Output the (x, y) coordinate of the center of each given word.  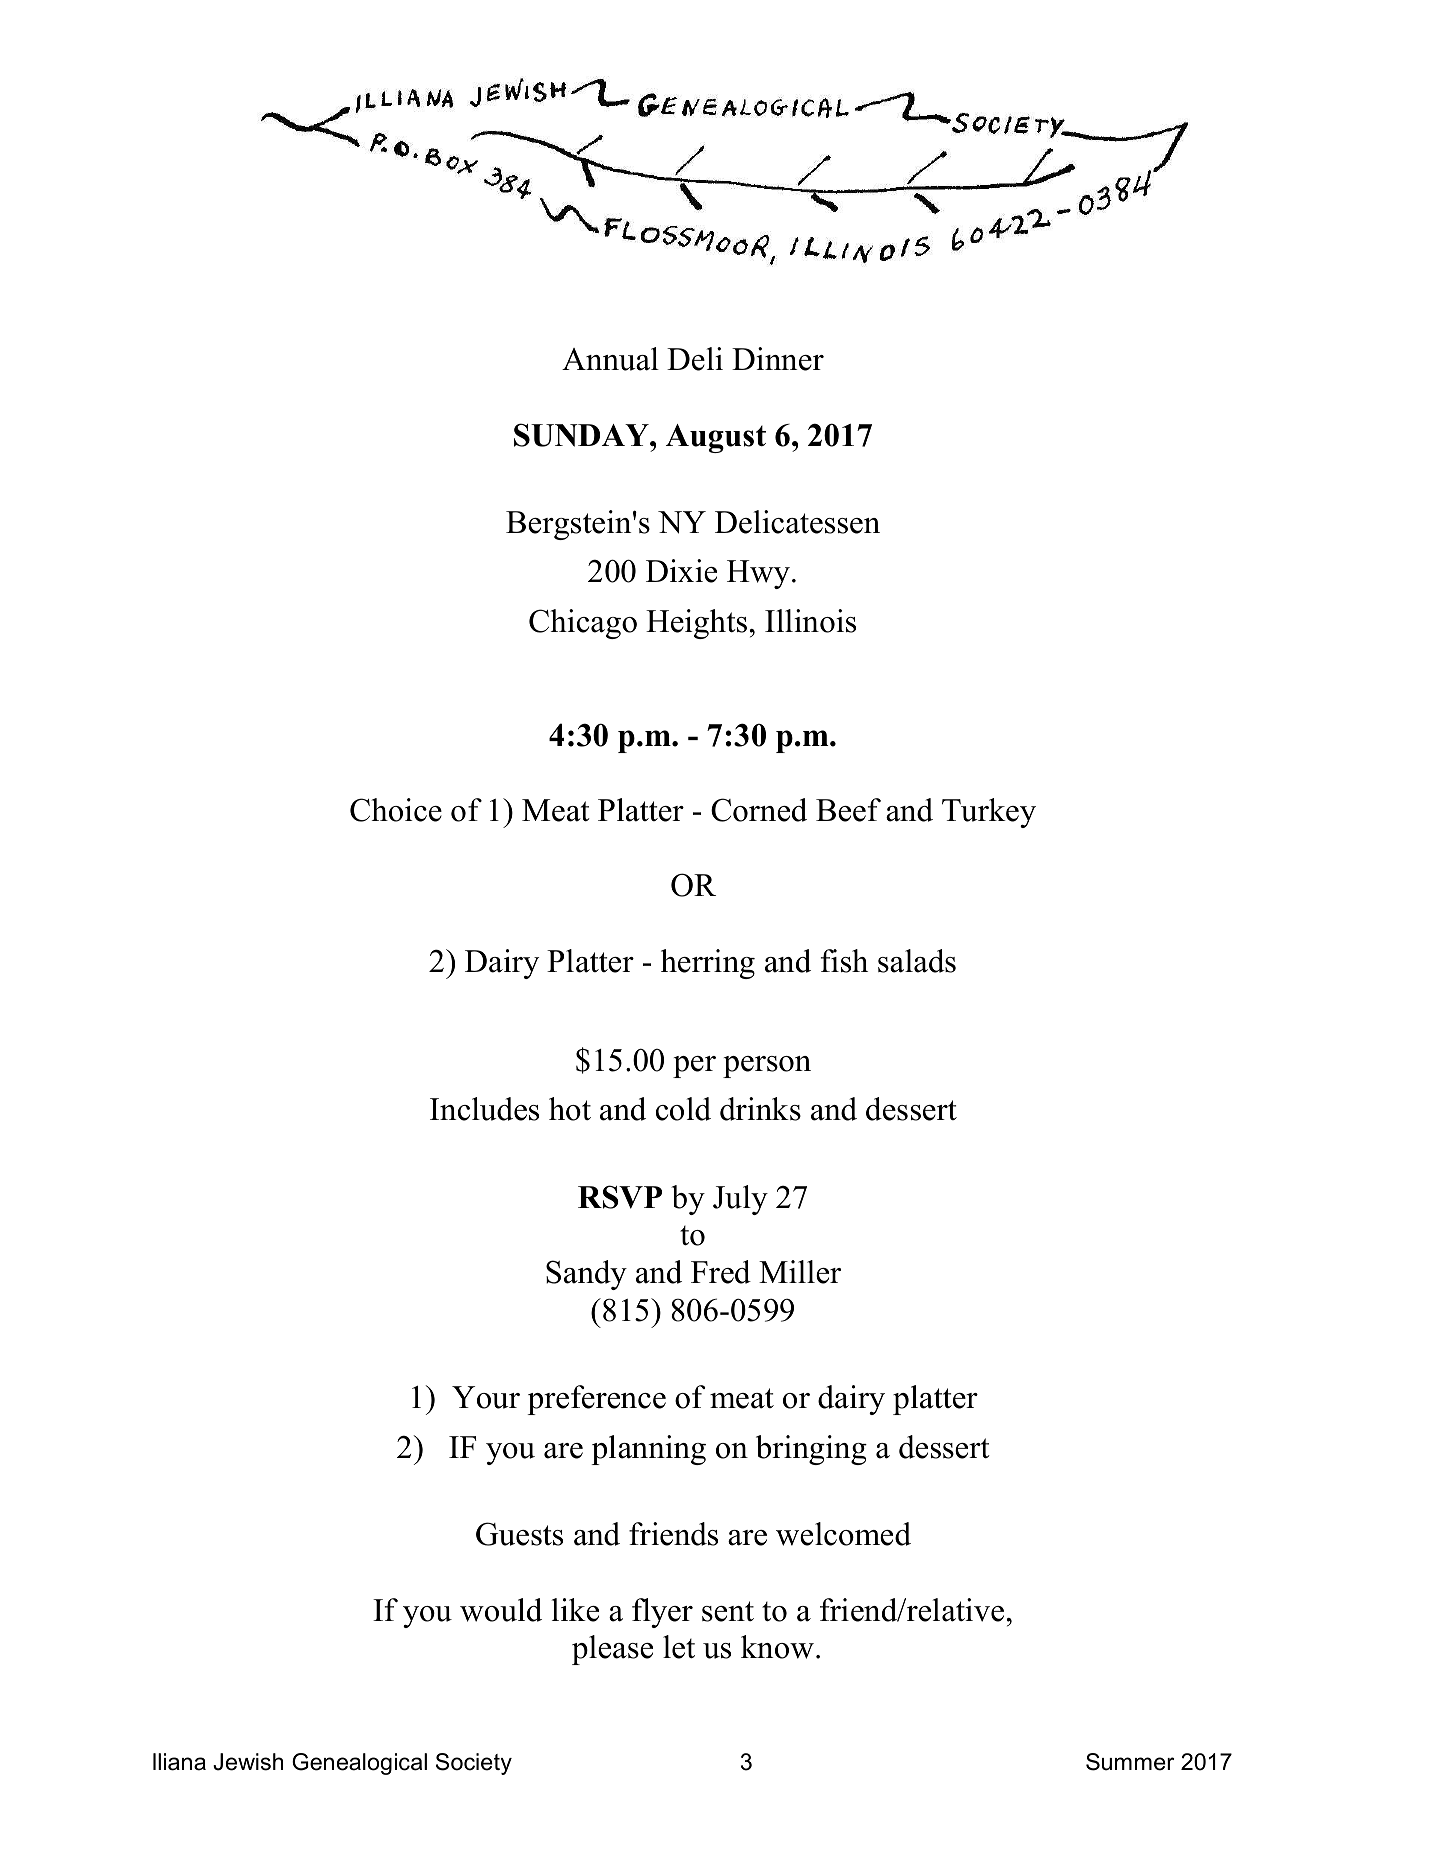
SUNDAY (582, 435)
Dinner (778, 359)
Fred (721, 1272)
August (716, 438)
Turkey (989, 813)
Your (486, 1397)
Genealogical (359, 1764)
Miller (800, 1272)
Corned (759, 810)
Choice (396, 810)
